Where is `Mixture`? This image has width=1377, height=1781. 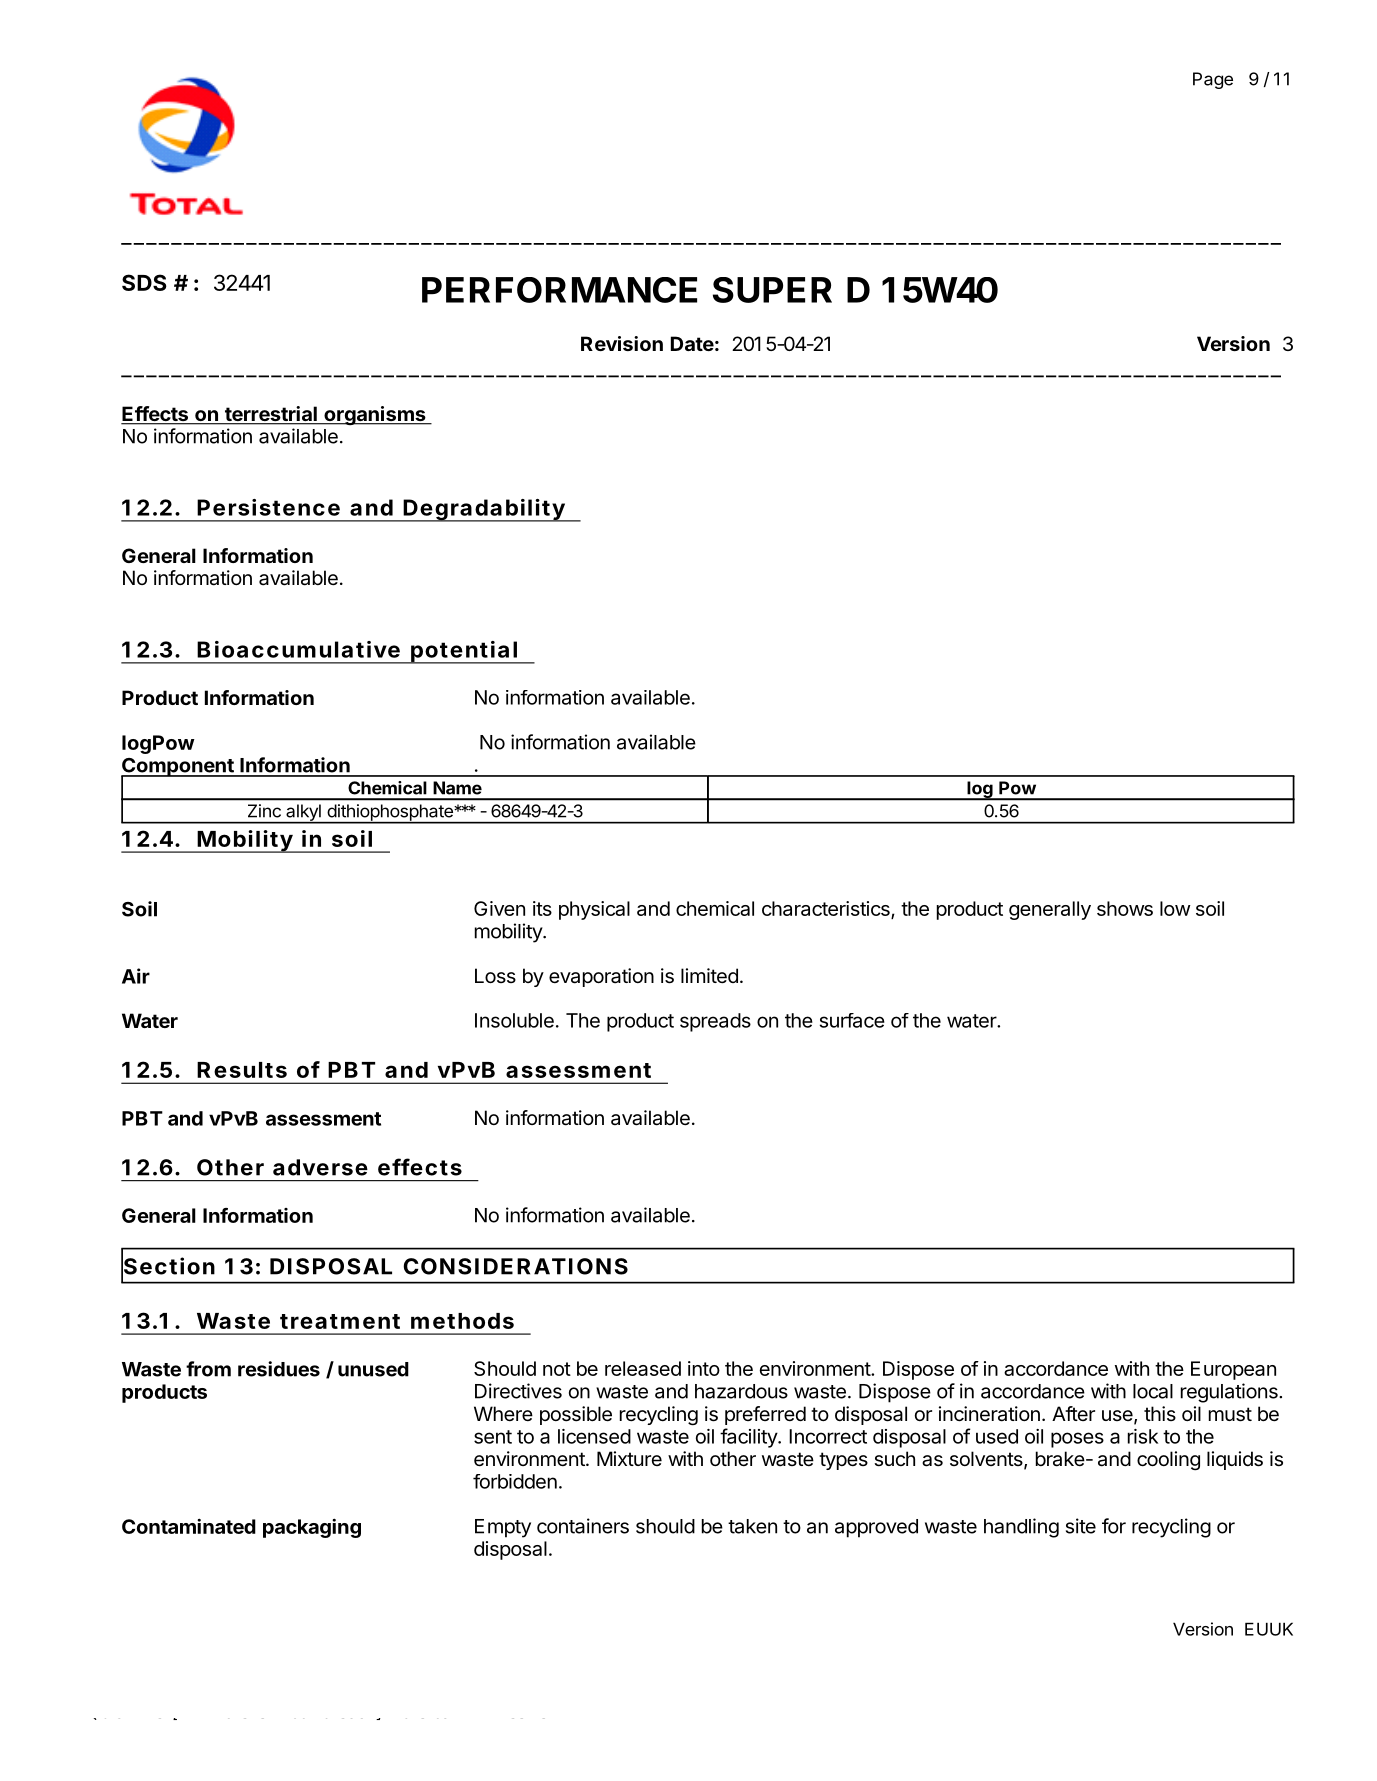
Mixture is located at coordinates (629, 1458).
